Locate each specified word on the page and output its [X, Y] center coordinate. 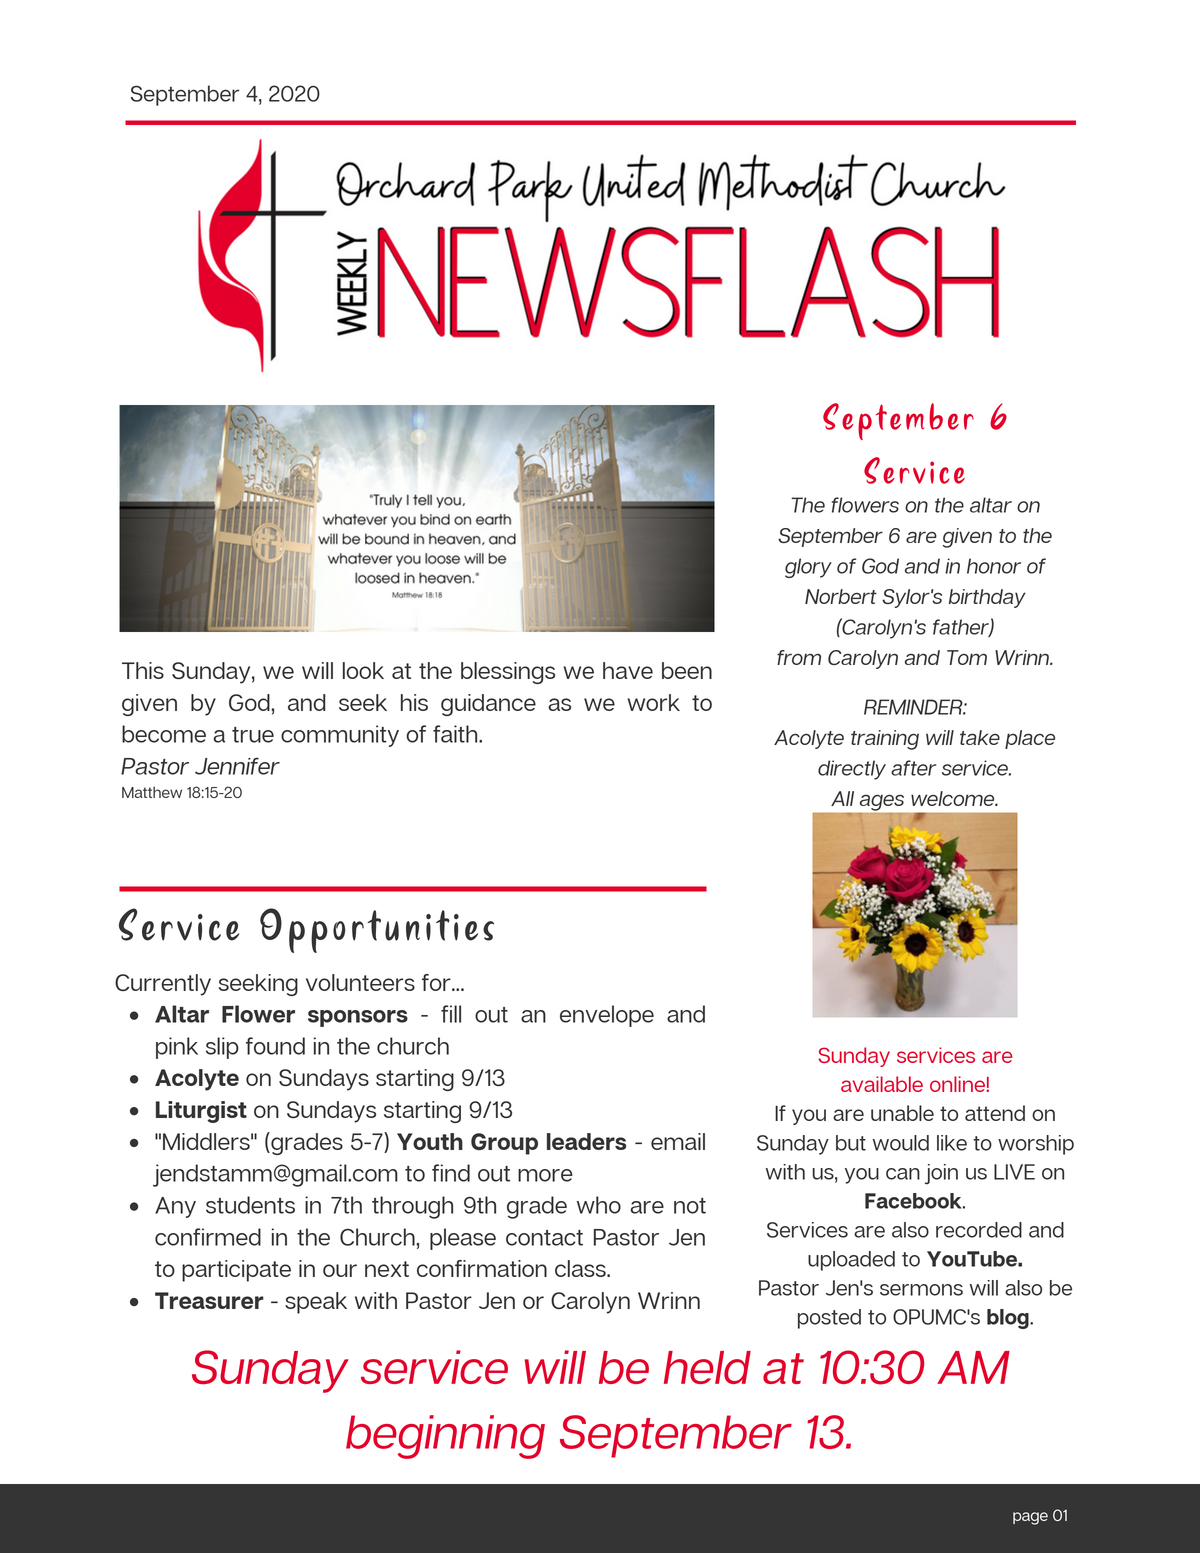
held [707, 1367]
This [143, 670]
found [275, 1046]
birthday [987, 598]
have [628, 670]
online [958, 1084]
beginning [445, 1437]
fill [451, 1014]
